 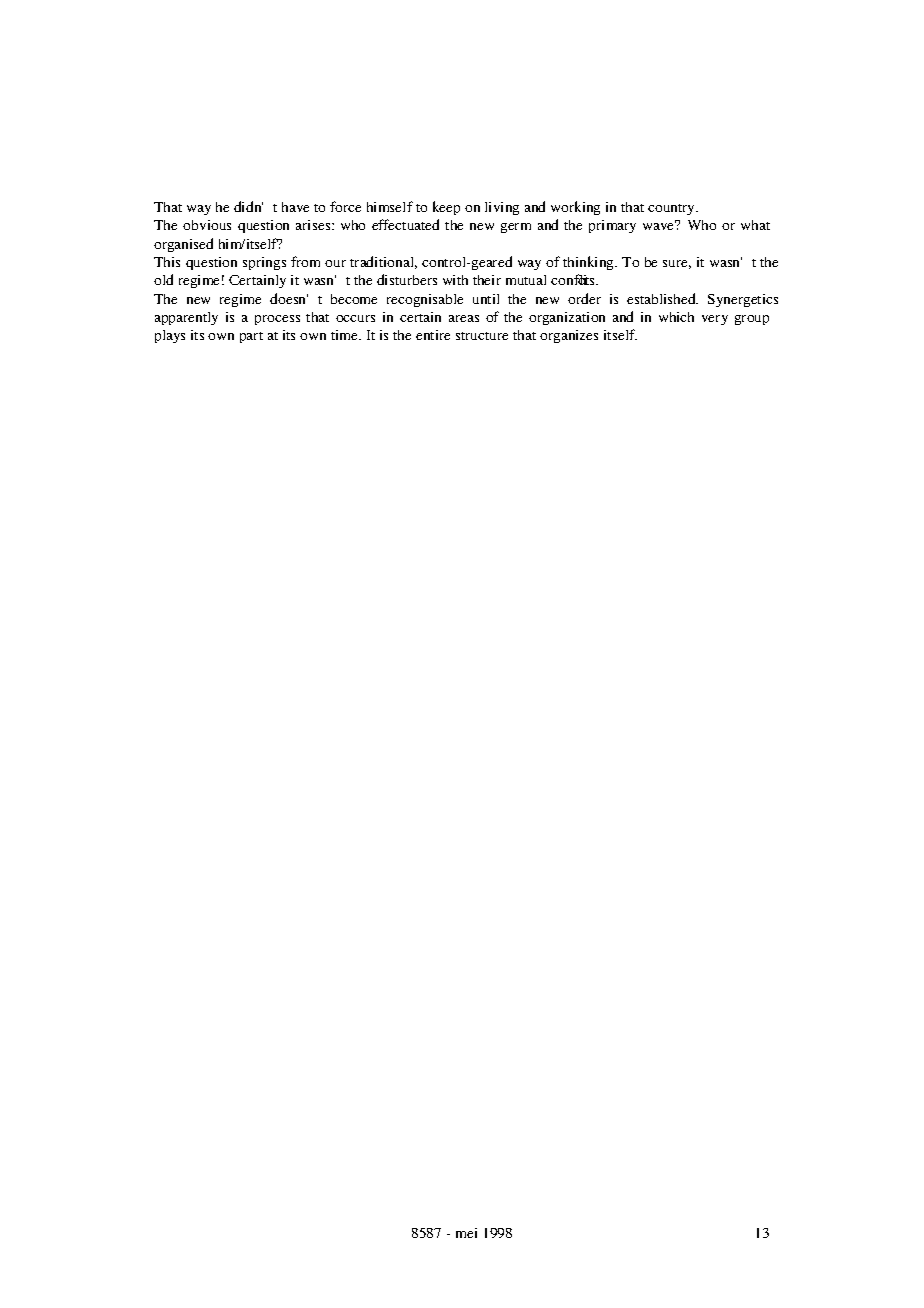 I want to click on very, so click(x=715, y=320).
